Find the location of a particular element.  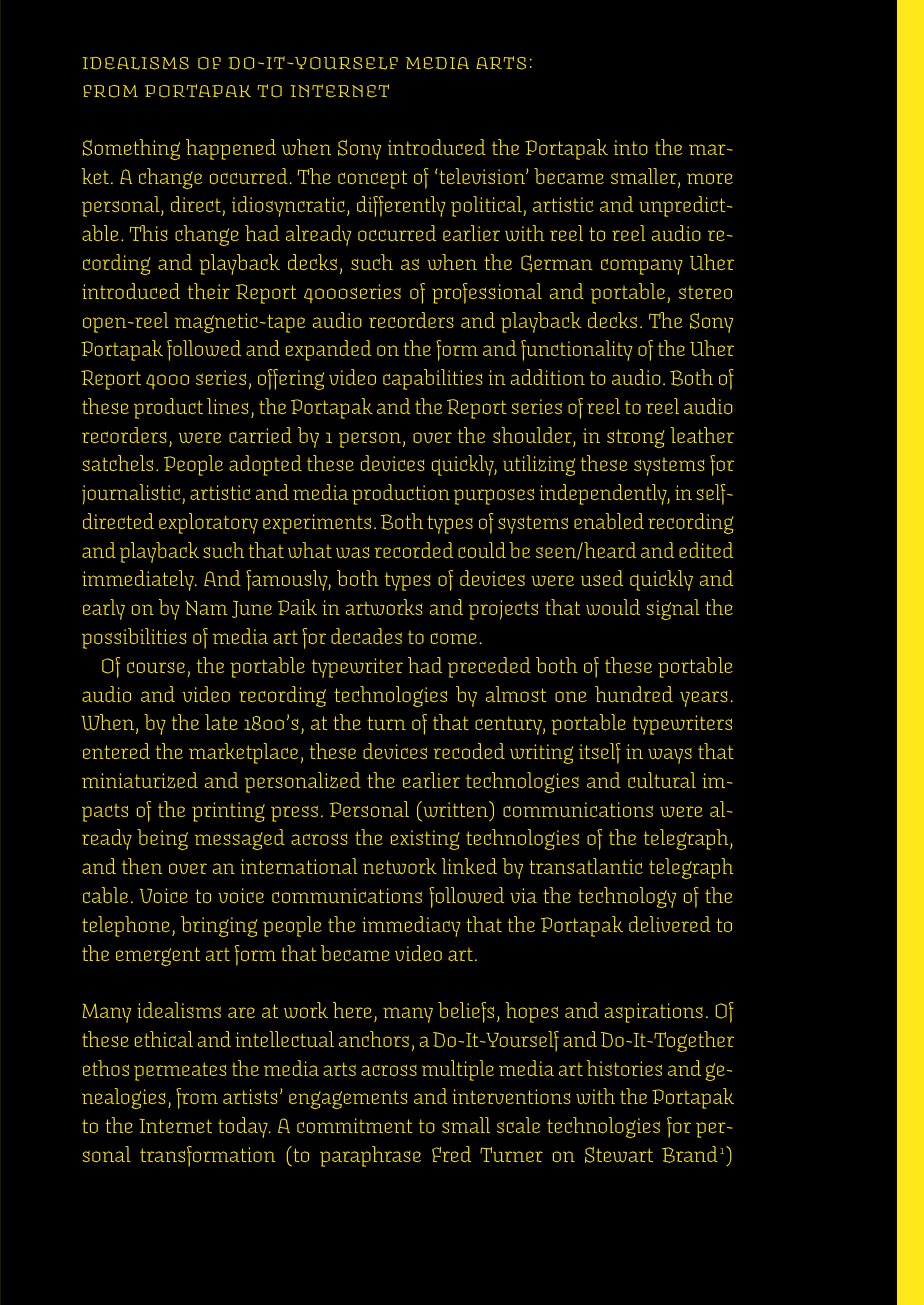

course is located at coordinates (156, 667).
